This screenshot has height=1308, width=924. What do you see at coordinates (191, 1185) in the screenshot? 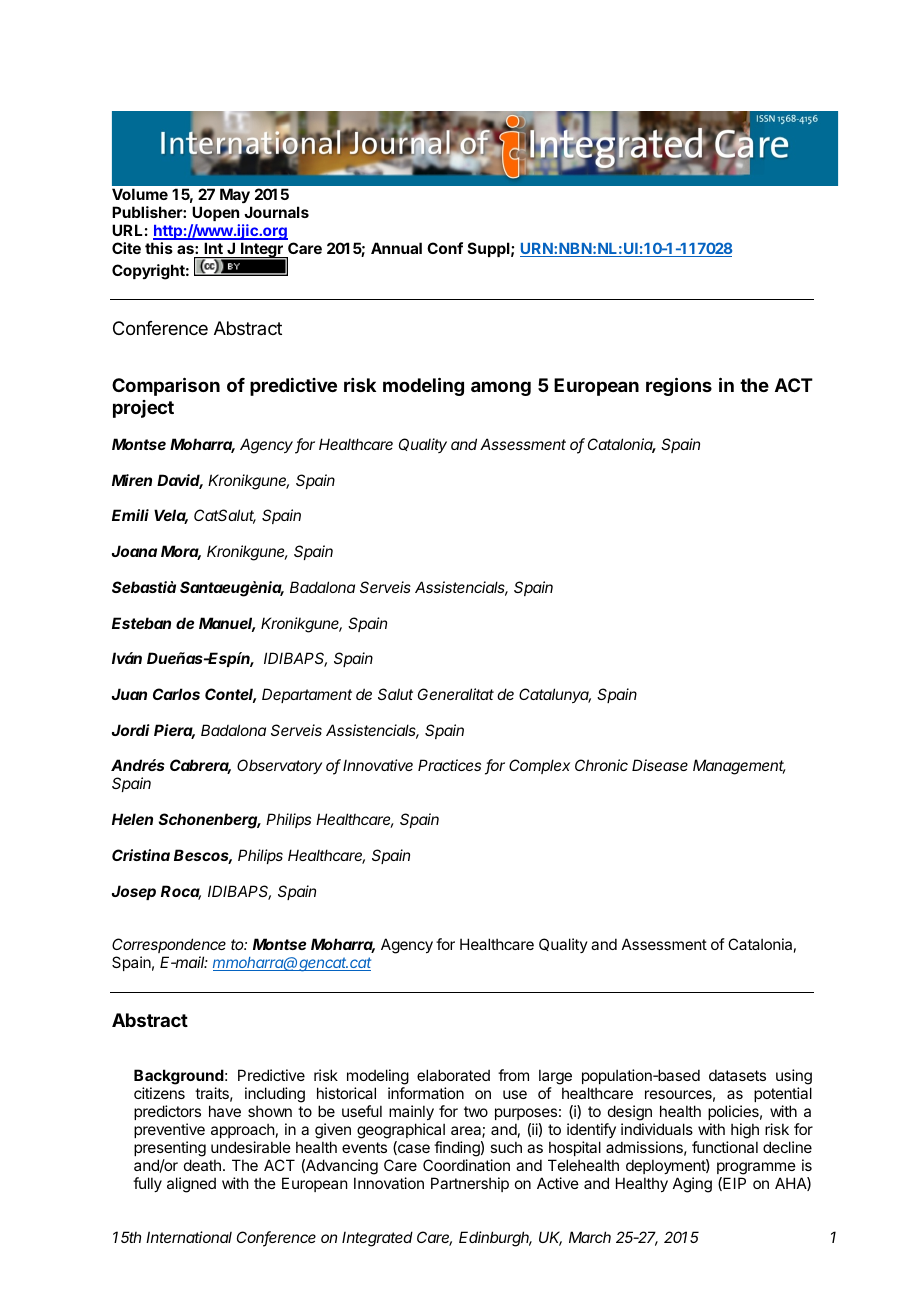
I see `aligned` at bounding box center [191, 1185].
